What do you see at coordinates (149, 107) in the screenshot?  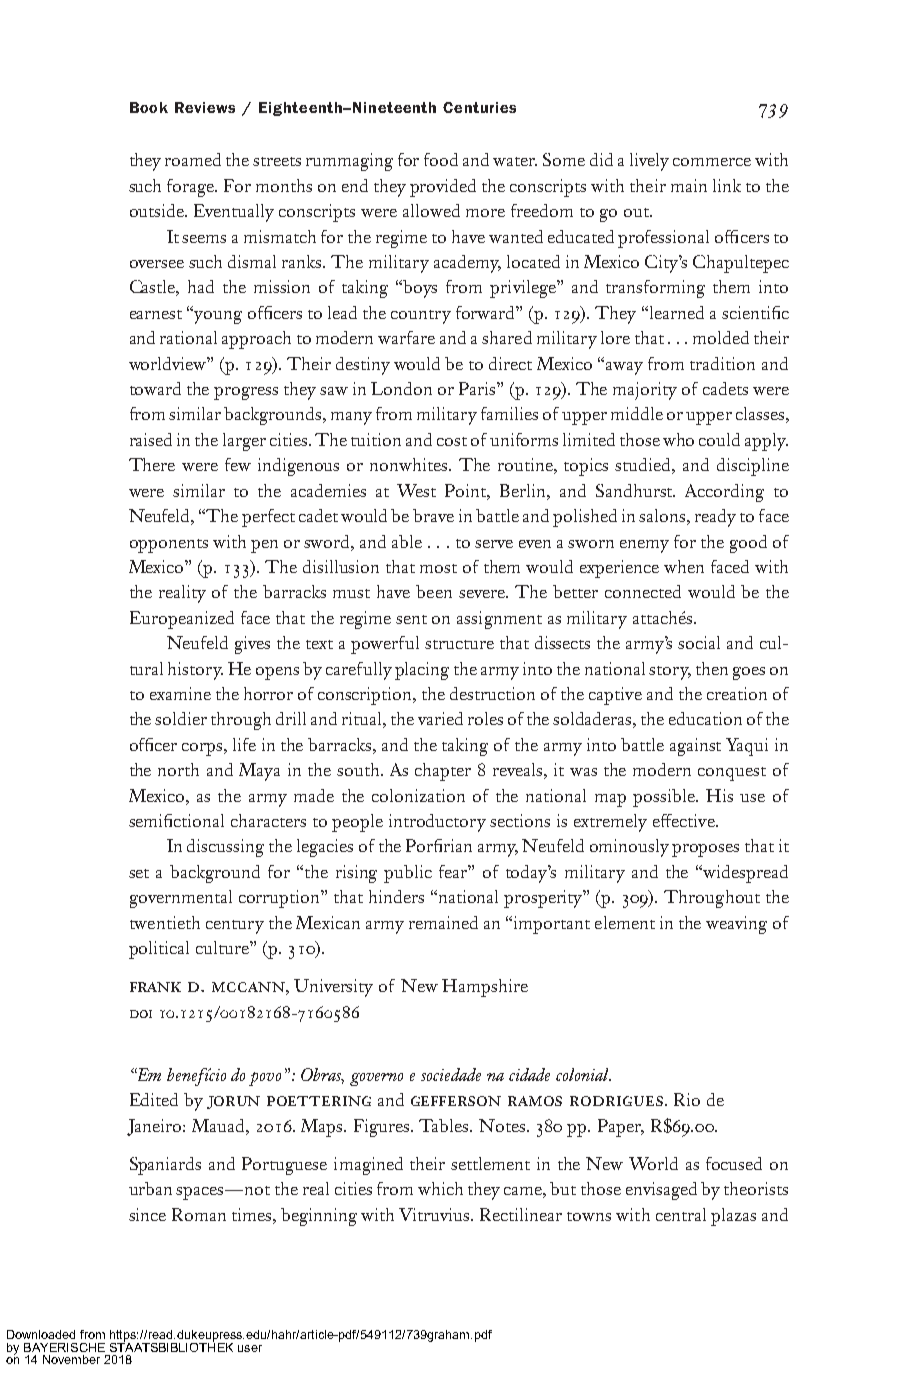 I see `Book` at bounding box center [149, 107].
